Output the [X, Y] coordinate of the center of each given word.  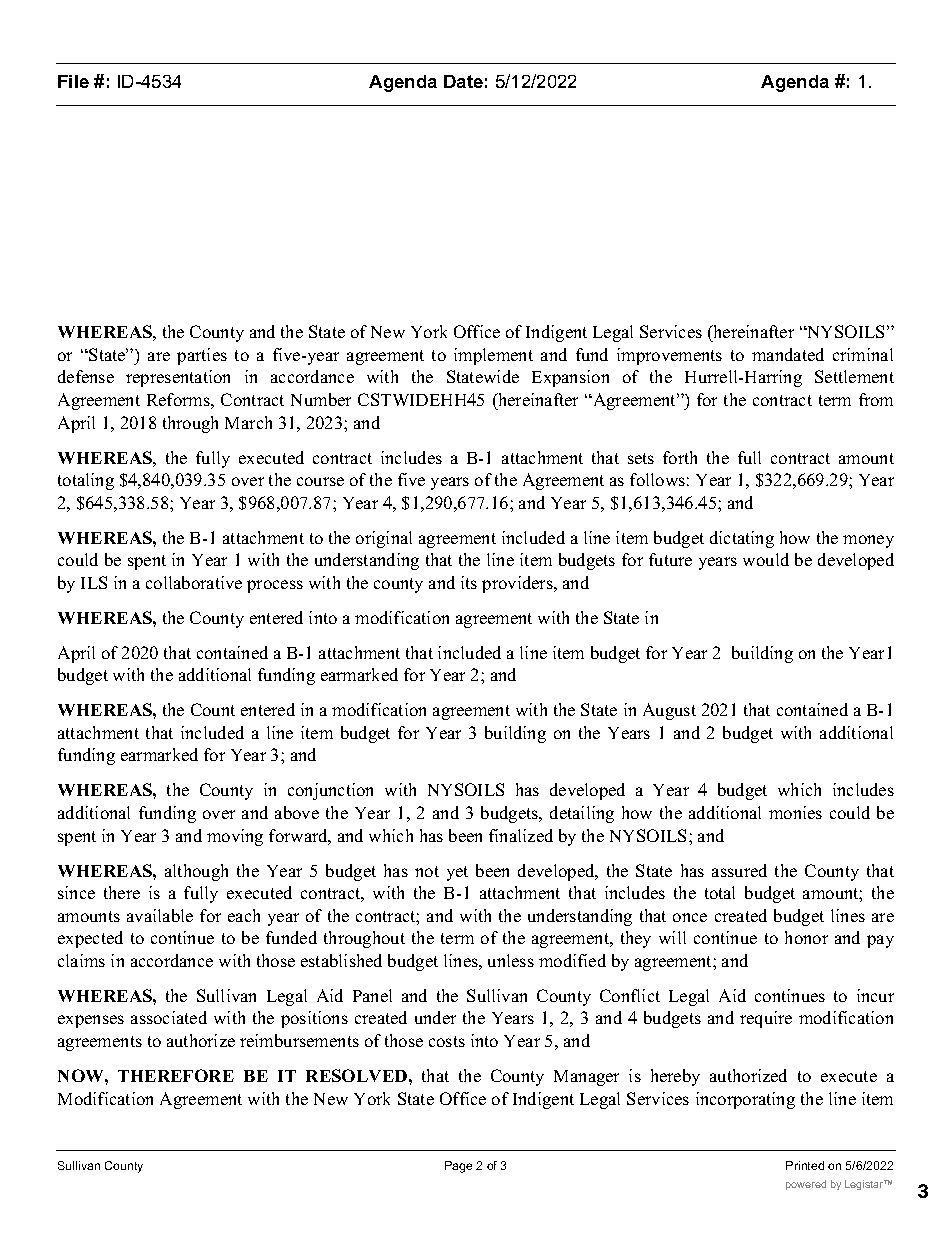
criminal [863, 354]
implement [493, 356]
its [469, 582]
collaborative [194, 582]
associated [169, 1017]
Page [458, 1167]
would [766, 559]
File [73, 81]
